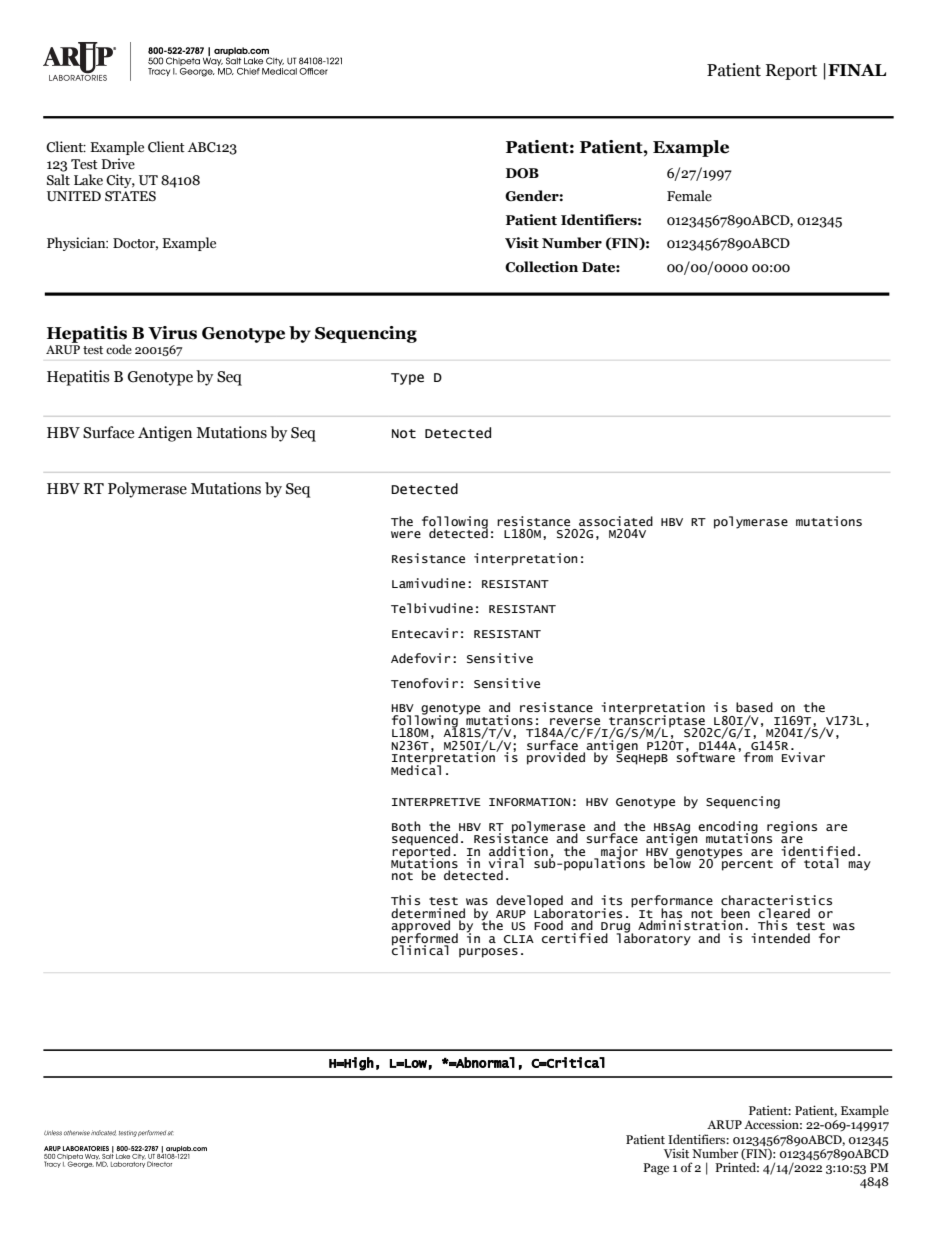 This page has height=1233, width=952. I want to click on FINAL, so click(857, 70).
